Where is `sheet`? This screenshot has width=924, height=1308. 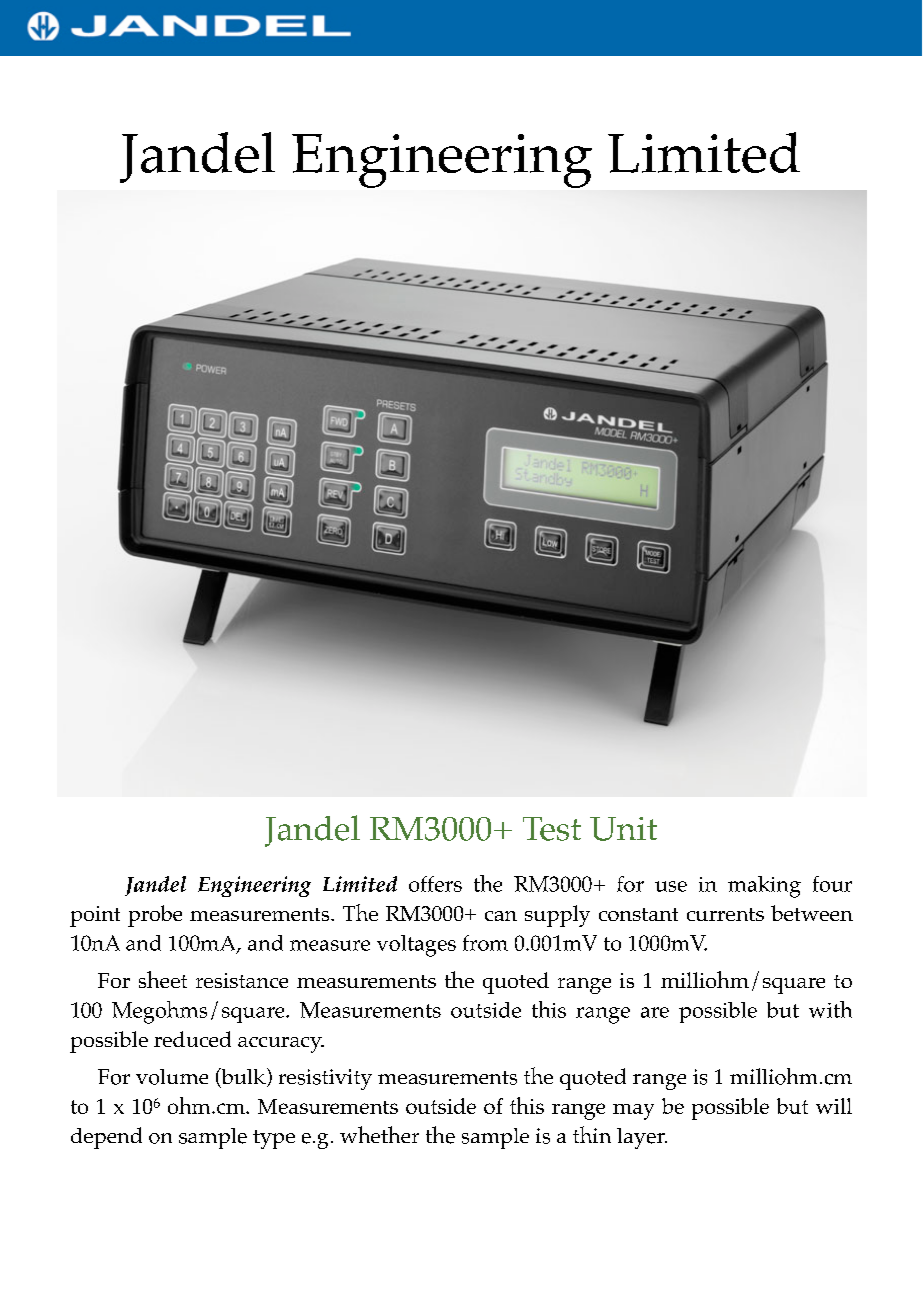
sheet is located at coordinates (163, 979).
